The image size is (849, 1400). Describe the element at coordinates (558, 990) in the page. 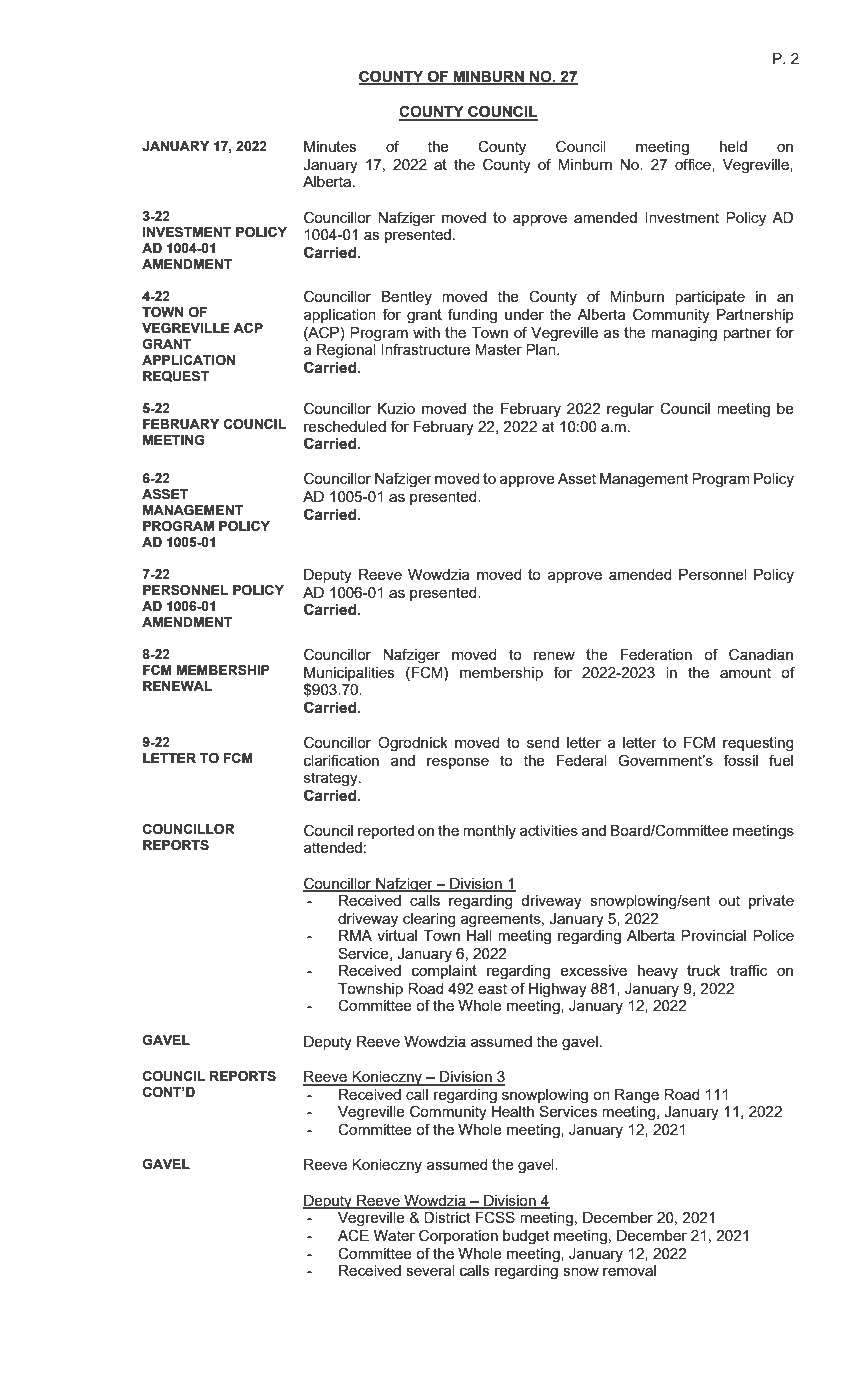

I see `Highway` at that location.
